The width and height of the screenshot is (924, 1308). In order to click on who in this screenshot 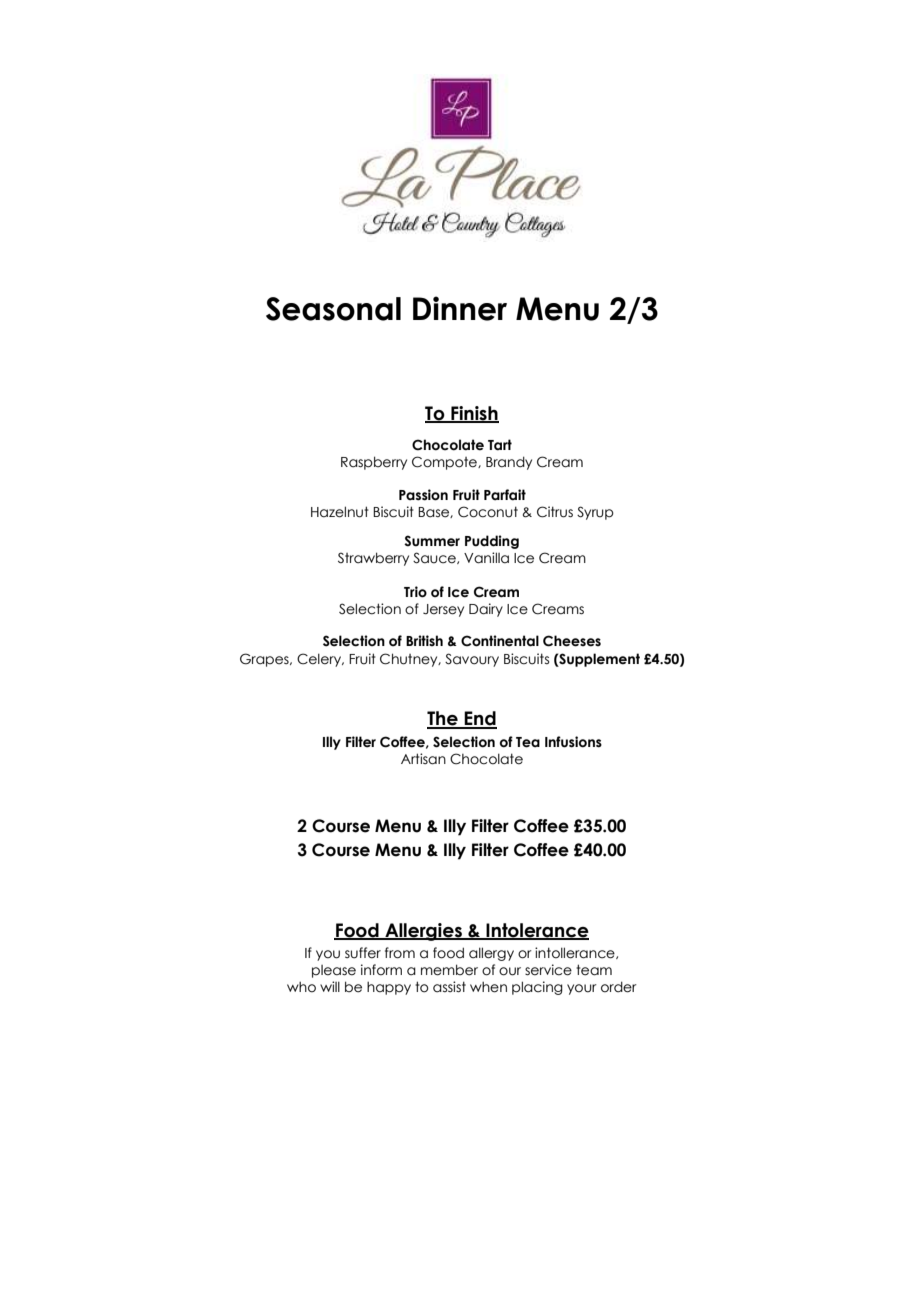, I will do `click(301, 987)`.
